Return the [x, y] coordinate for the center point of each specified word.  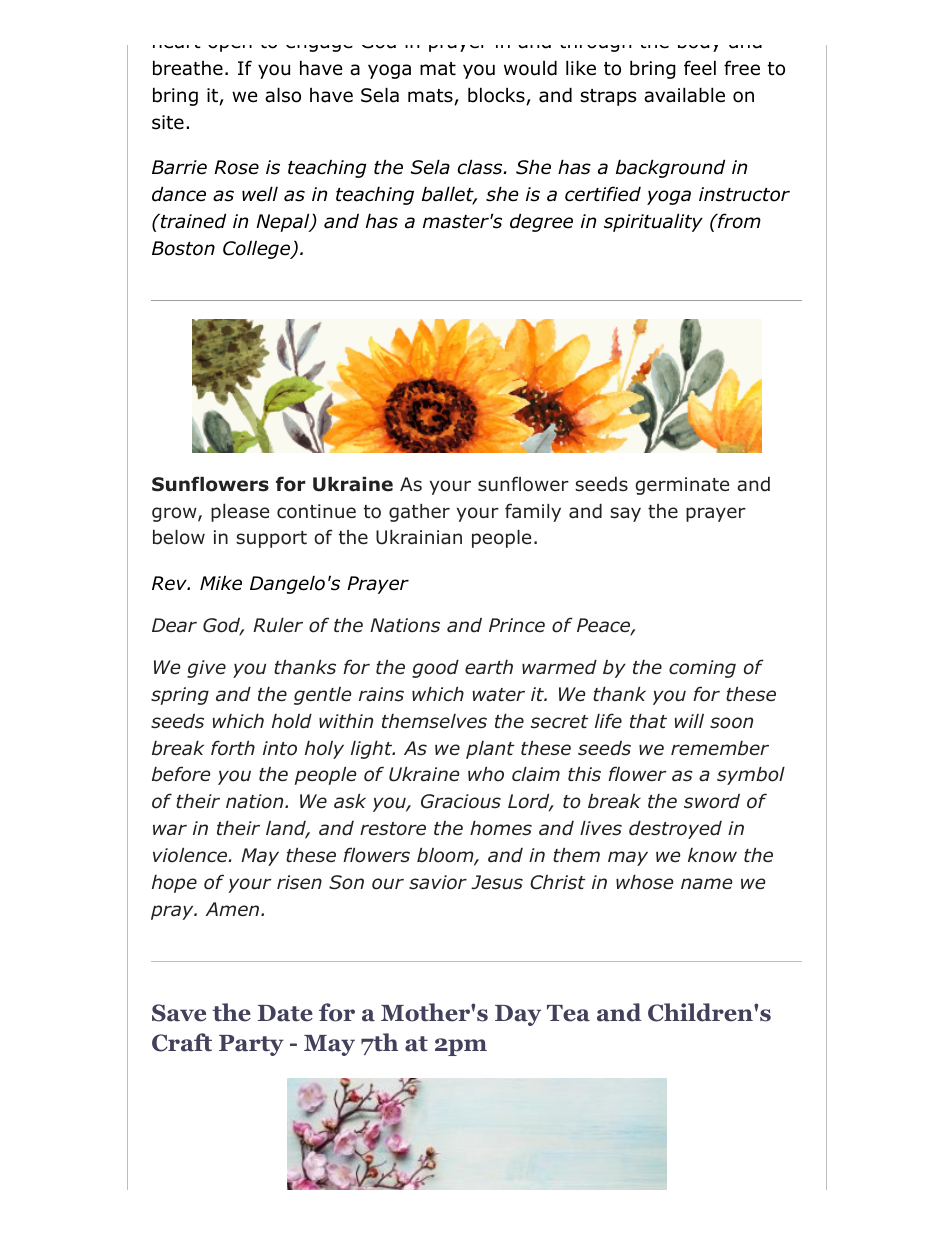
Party [251, 1045]
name [706, 884]
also [283, 95]
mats [430, 96]
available [684, 95]
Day [518, 1015]
